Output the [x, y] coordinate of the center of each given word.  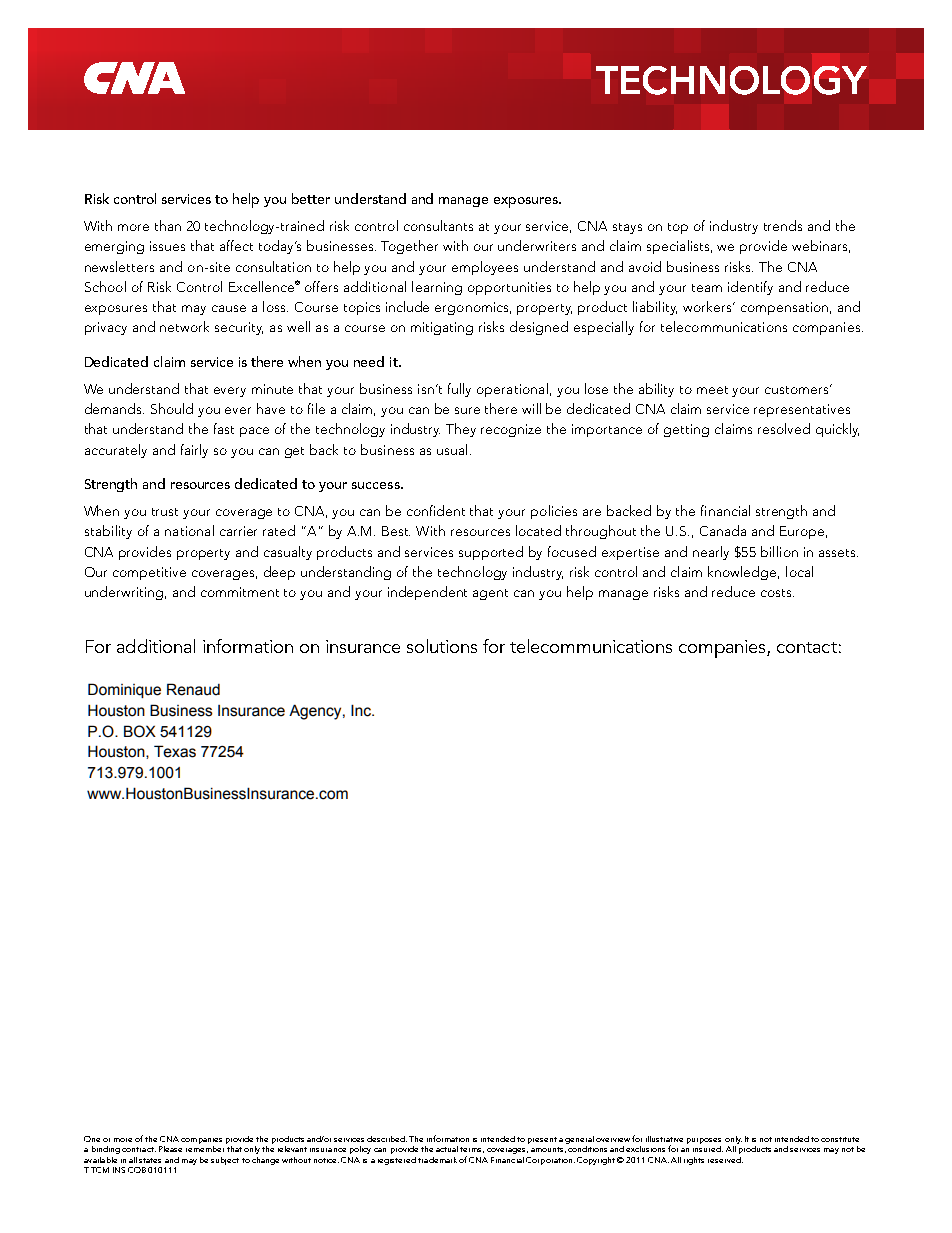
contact [807, 647]
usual [452, 449]
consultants [438, 225]
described [387, 1139]
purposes [704, 1142]
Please [170, 1149]
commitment [240, 592]
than [168, 225]
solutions [442, 646]
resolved [784, 428]
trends [783, 225]
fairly [194, 451]
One [92, 1139]
